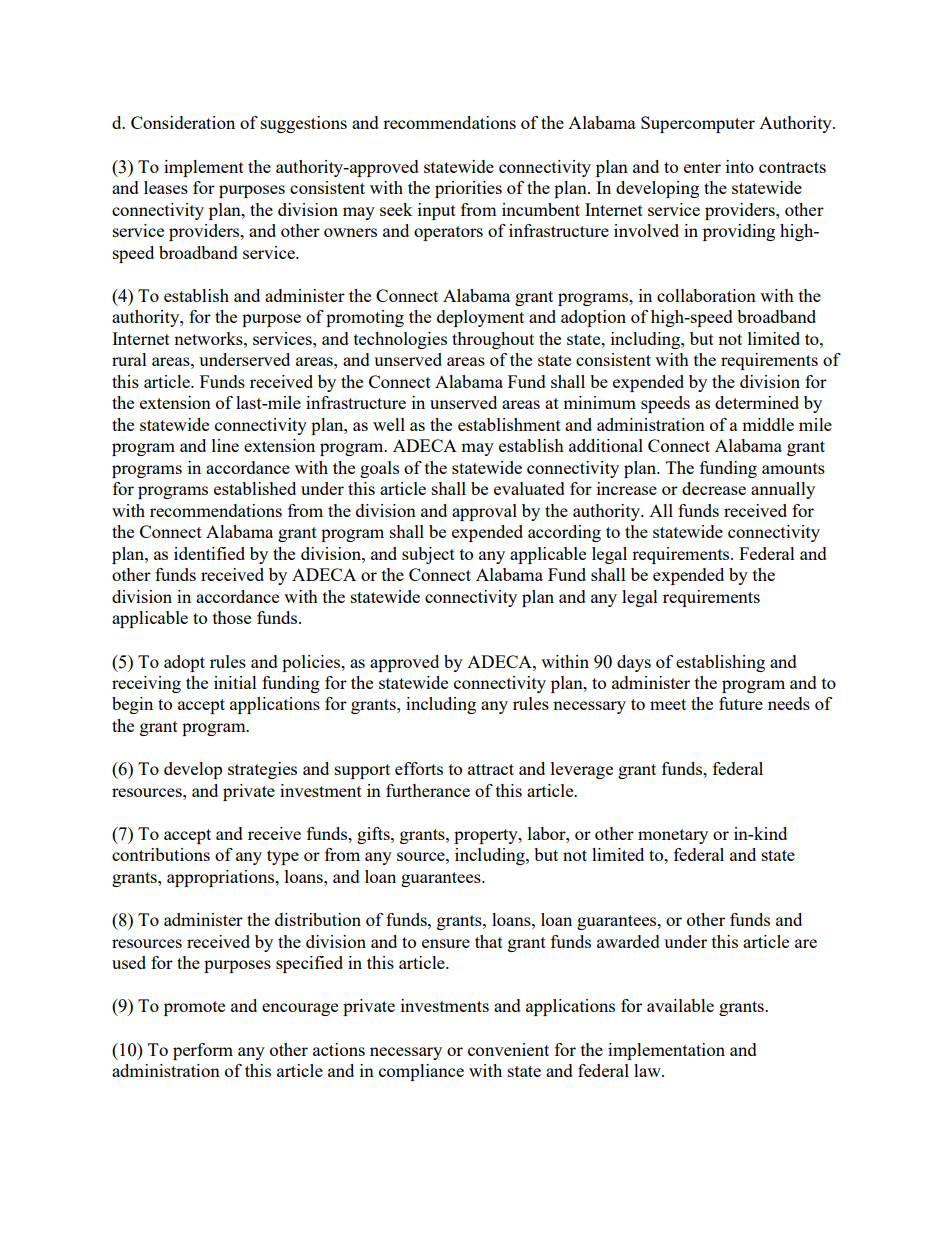  Describe the element at coordinates (203, 1051) in the document. I see `perform` at that location.
